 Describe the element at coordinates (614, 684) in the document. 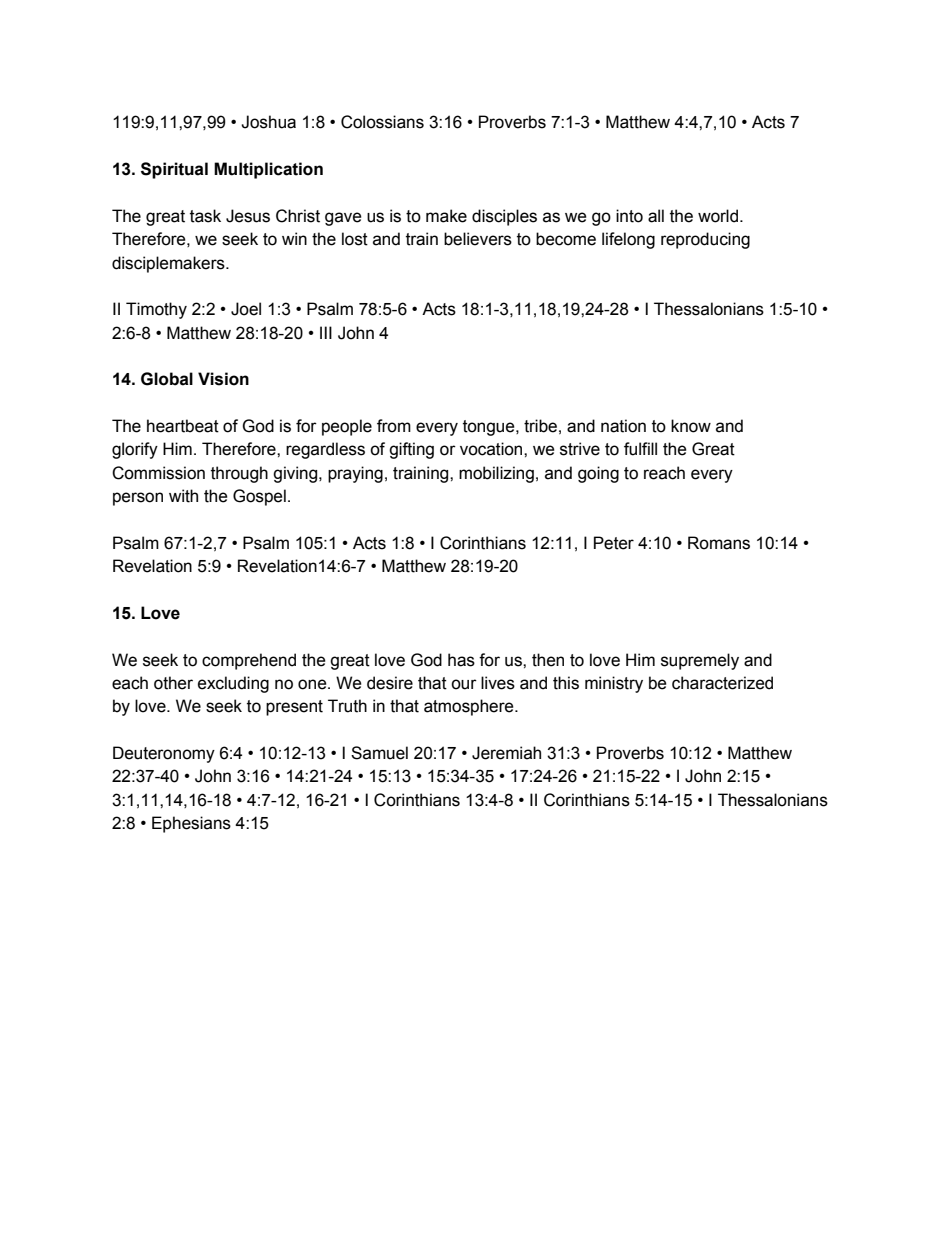

I see `ministry` at that location.
